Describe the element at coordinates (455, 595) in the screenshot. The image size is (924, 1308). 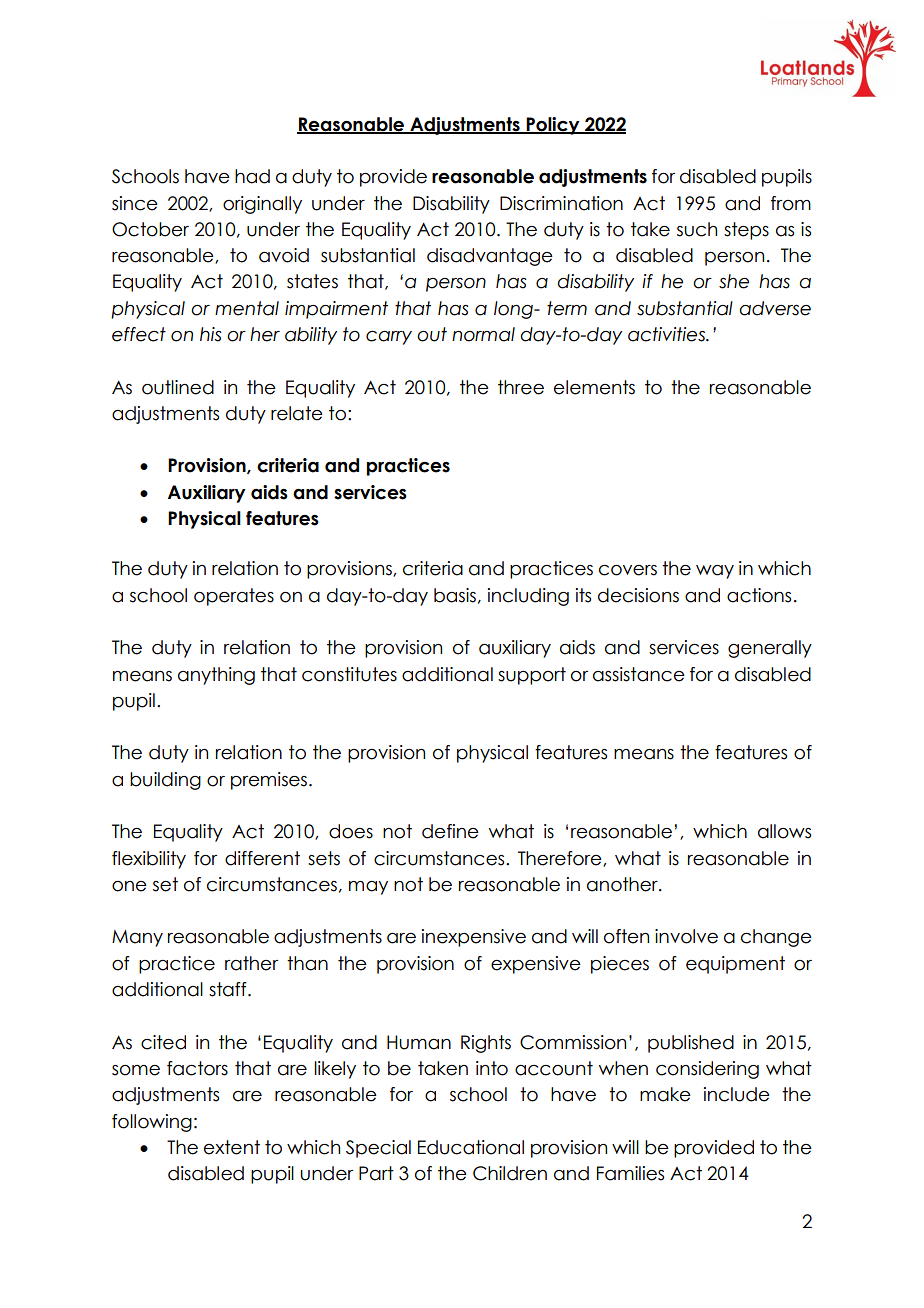
I see `basis` at that location.
